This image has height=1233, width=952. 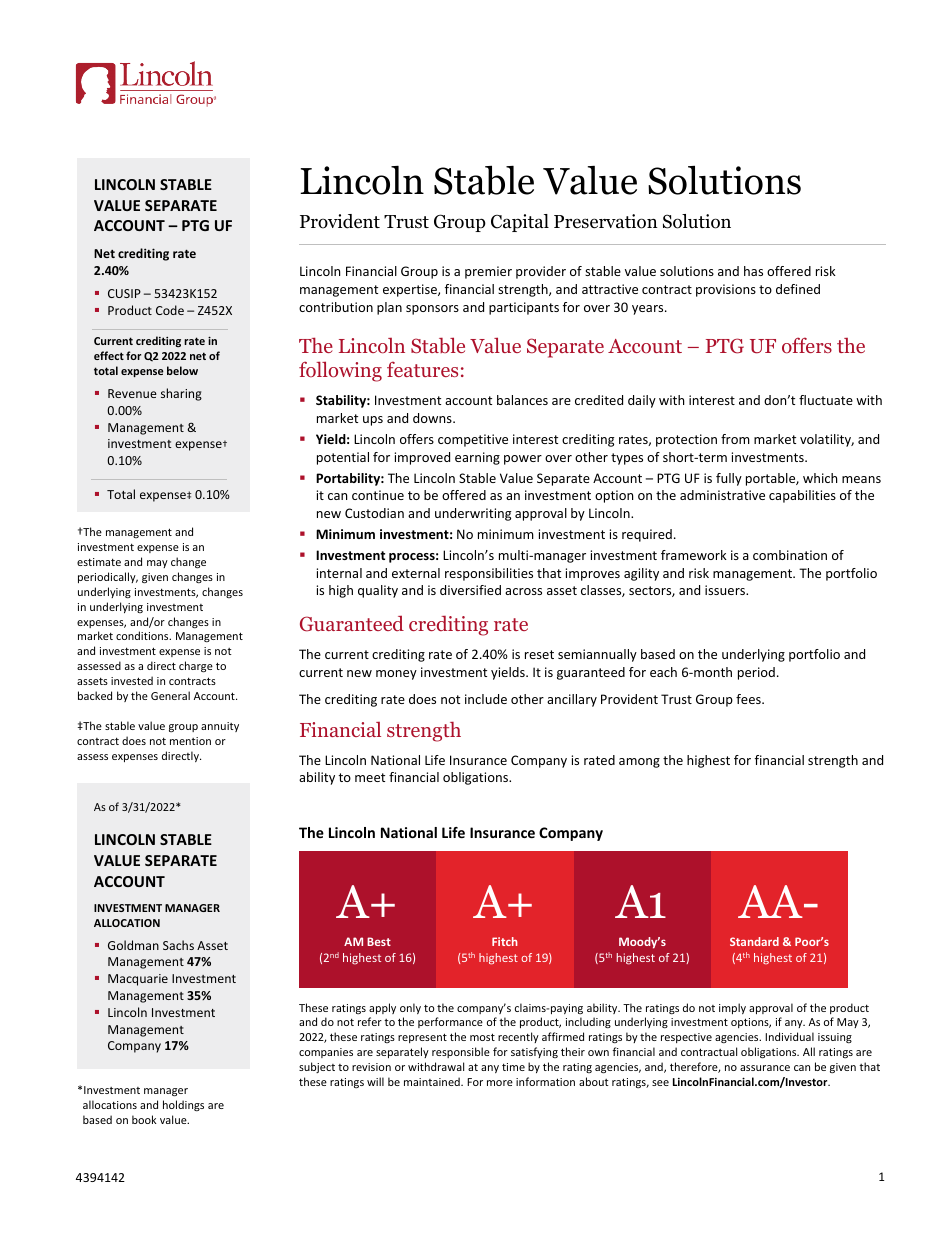 I want to click on assurance, so click(x=765, y=1068).
